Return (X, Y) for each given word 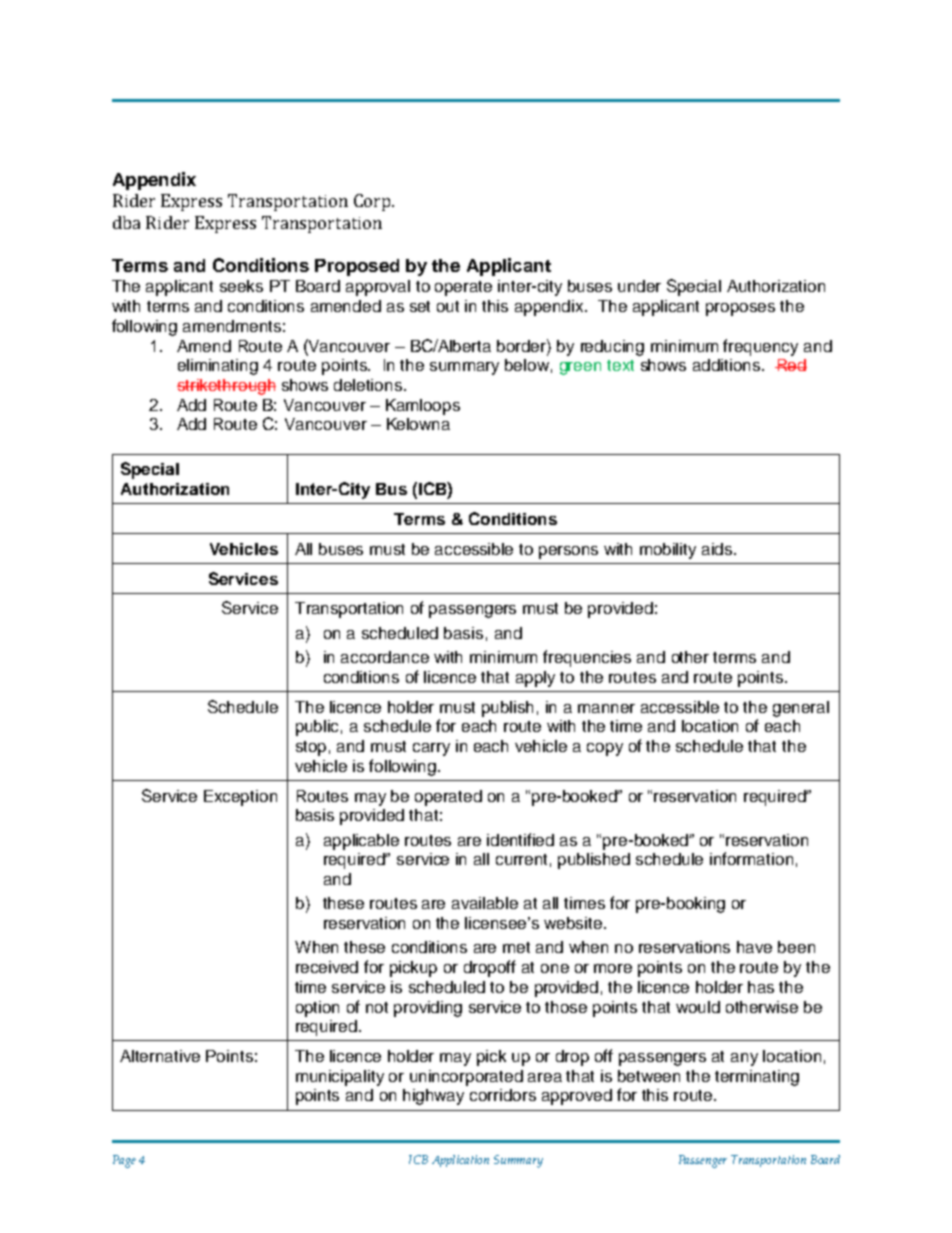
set (420, 306)
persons (568, 552)
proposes (740, 309)
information (751, 858)
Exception (240, 798)
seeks (241, 286)
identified (520, 839)
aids (718, 549)
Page (124, 1161)
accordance (385, 657)
